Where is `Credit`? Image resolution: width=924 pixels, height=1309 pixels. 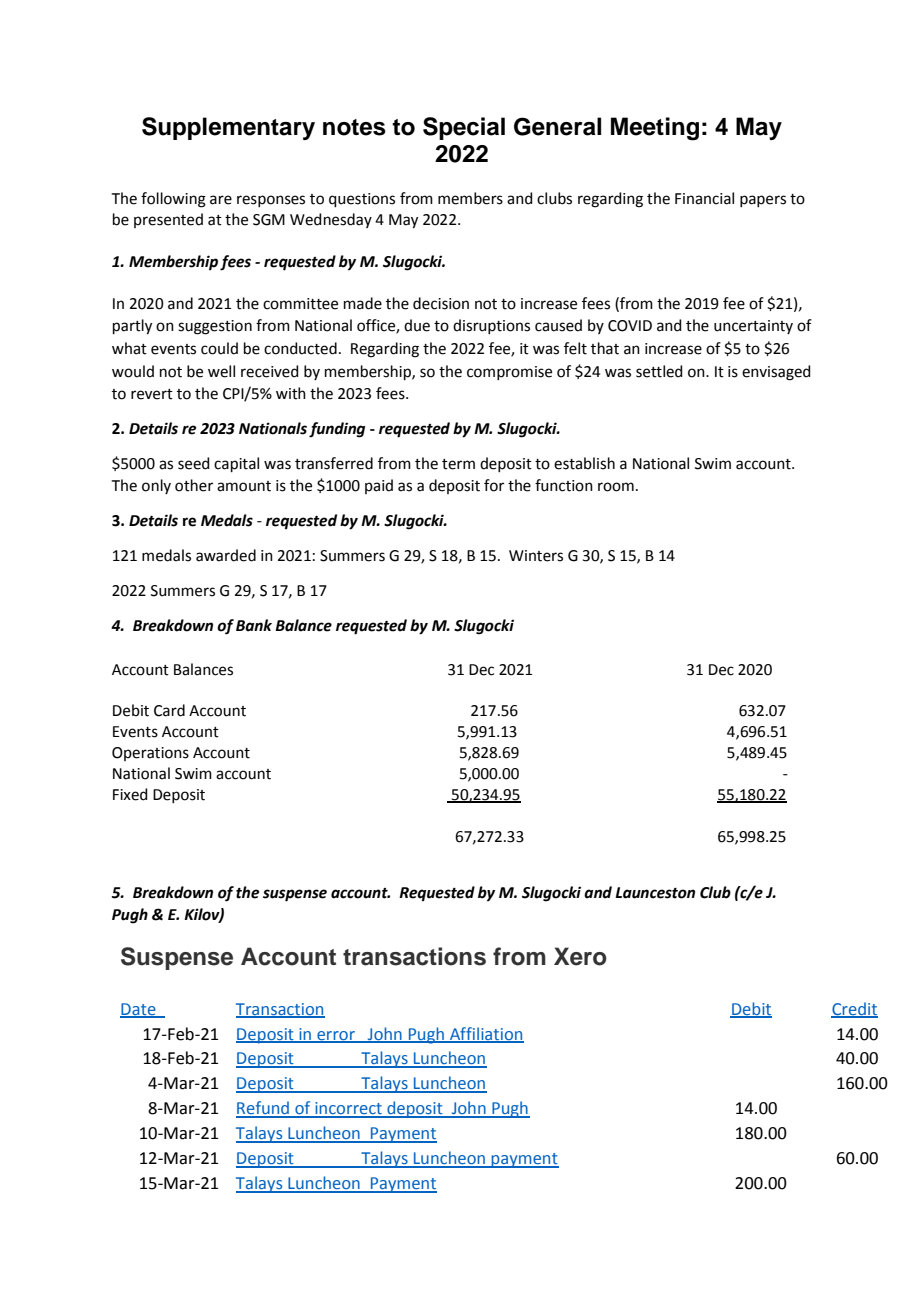
Credit is located at coordinates (854, 1009).
